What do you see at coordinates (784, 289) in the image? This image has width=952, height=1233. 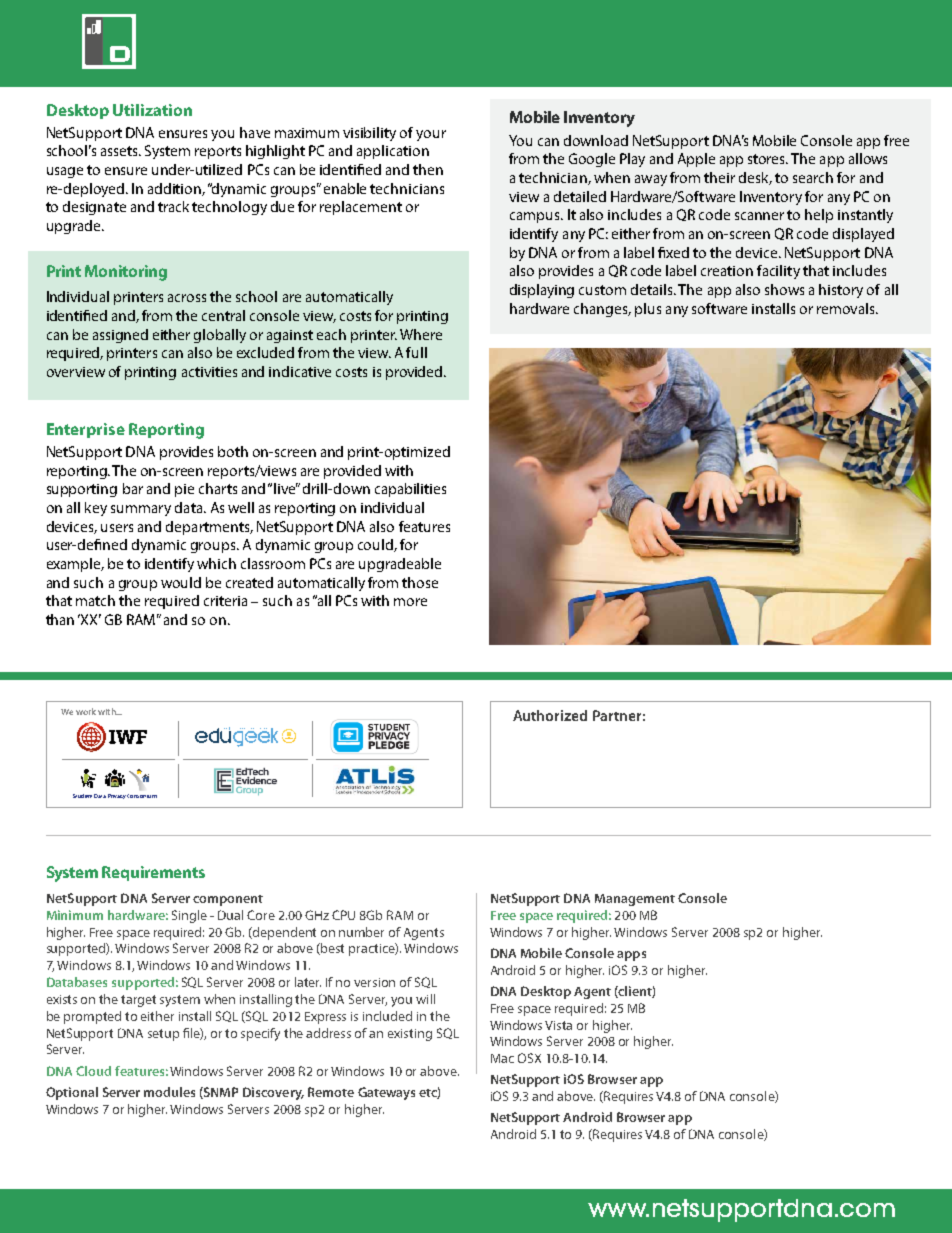 I see `shows` at bounding box center [784, 289].
